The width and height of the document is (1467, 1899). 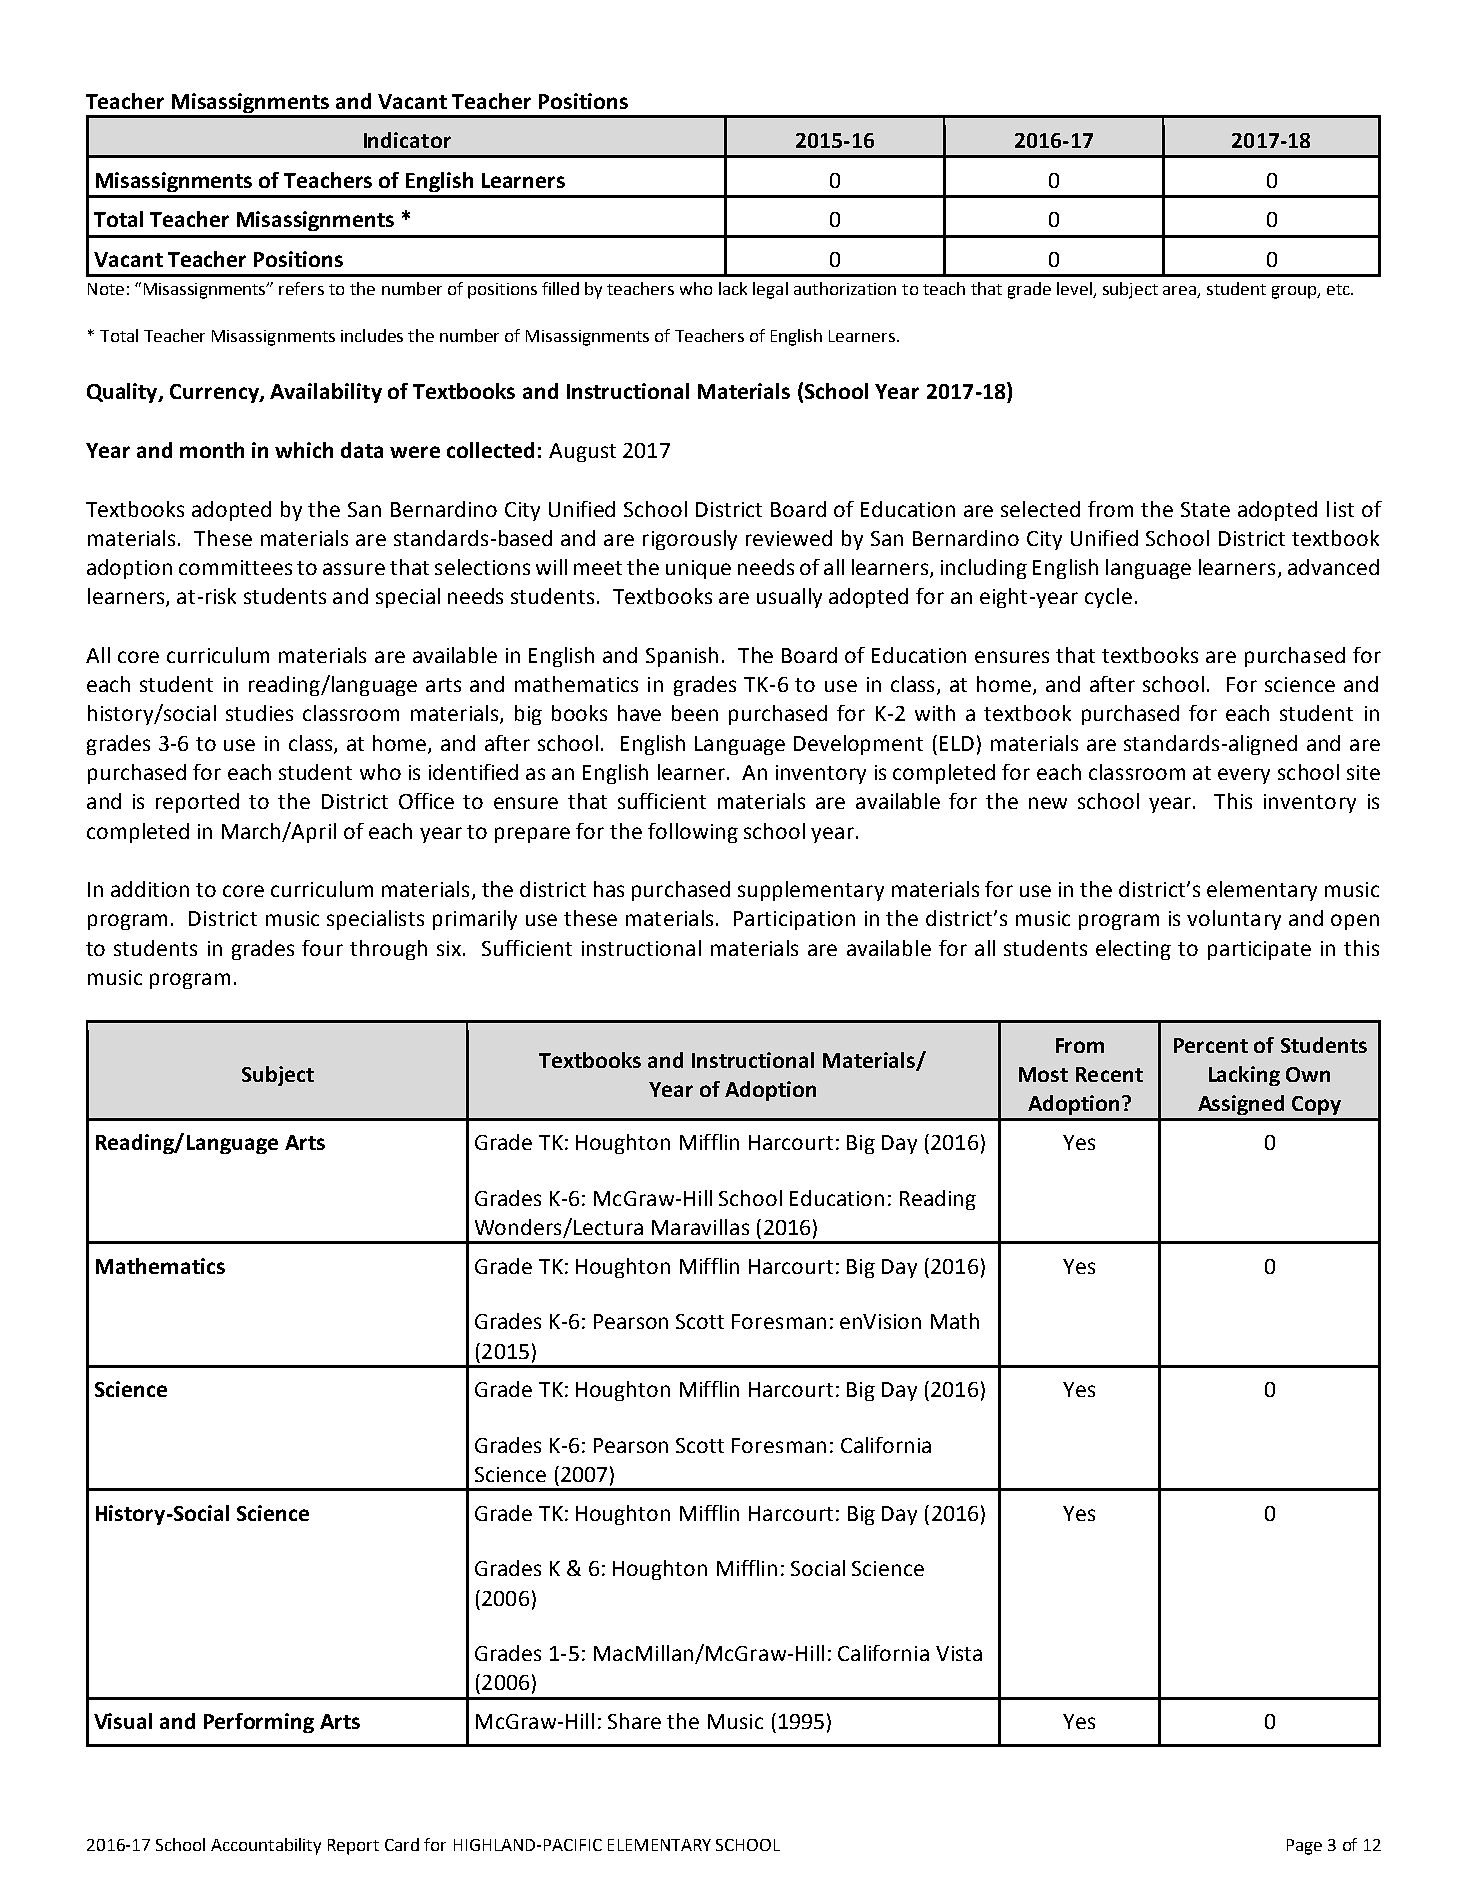 What do you see at coordinates (1180, 292) in the document?
I see `area` at bounding box center [1180, 292].
